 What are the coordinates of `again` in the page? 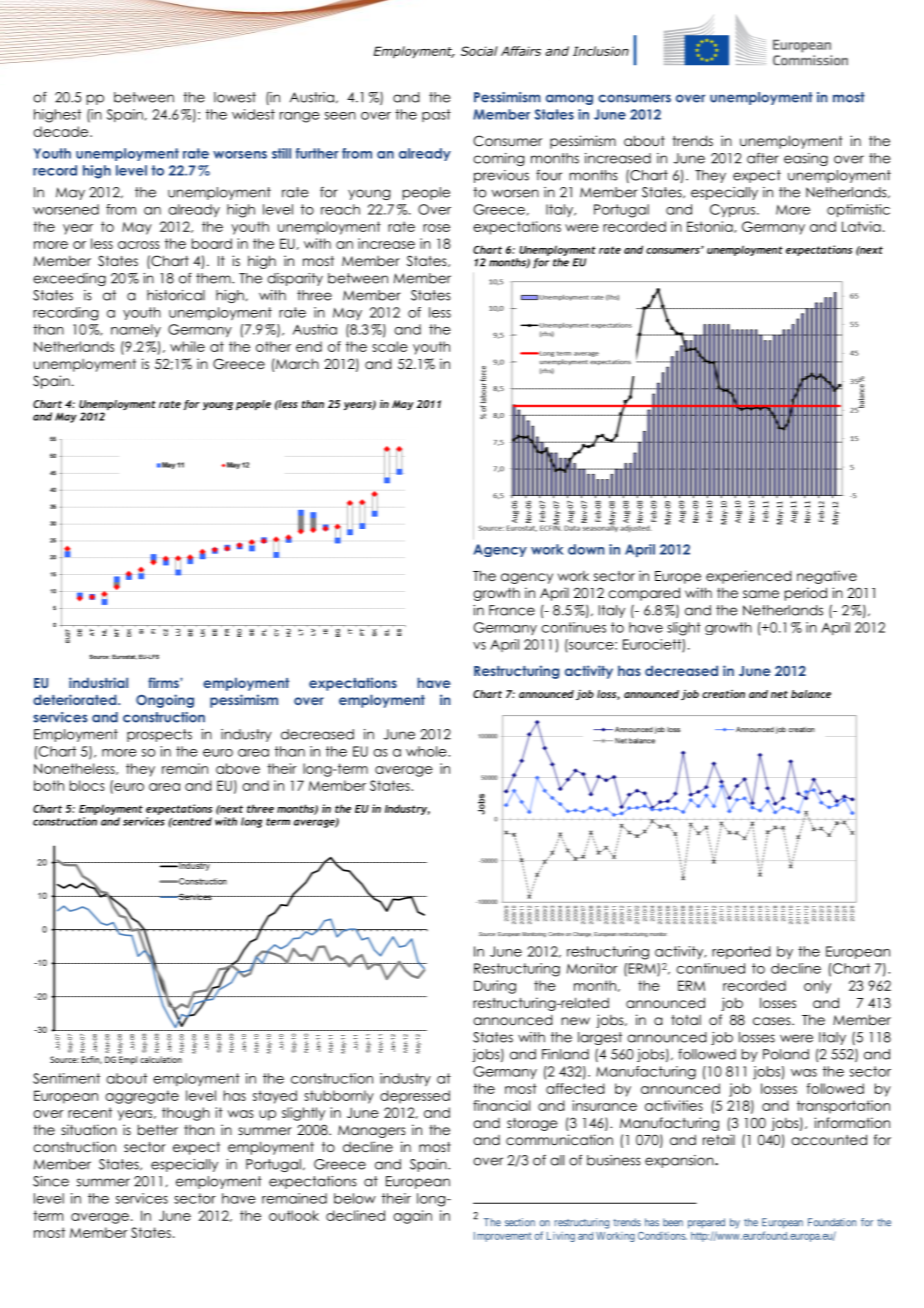 It's located at (412, 1217).
